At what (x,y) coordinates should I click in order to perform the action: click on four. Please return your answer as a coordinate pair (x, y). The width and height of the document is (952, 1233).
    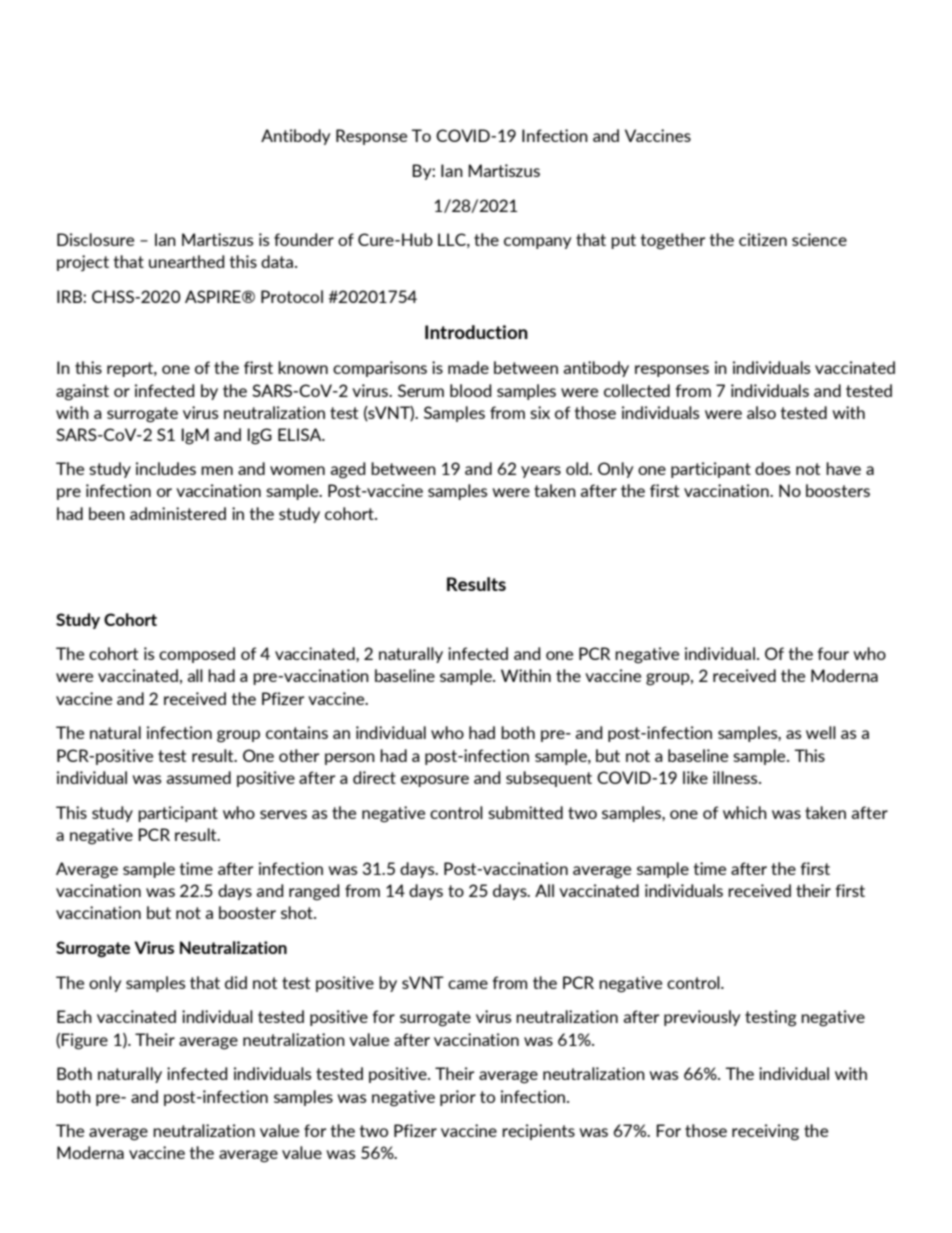
    Looking at the image, I should click on (833, 653).
